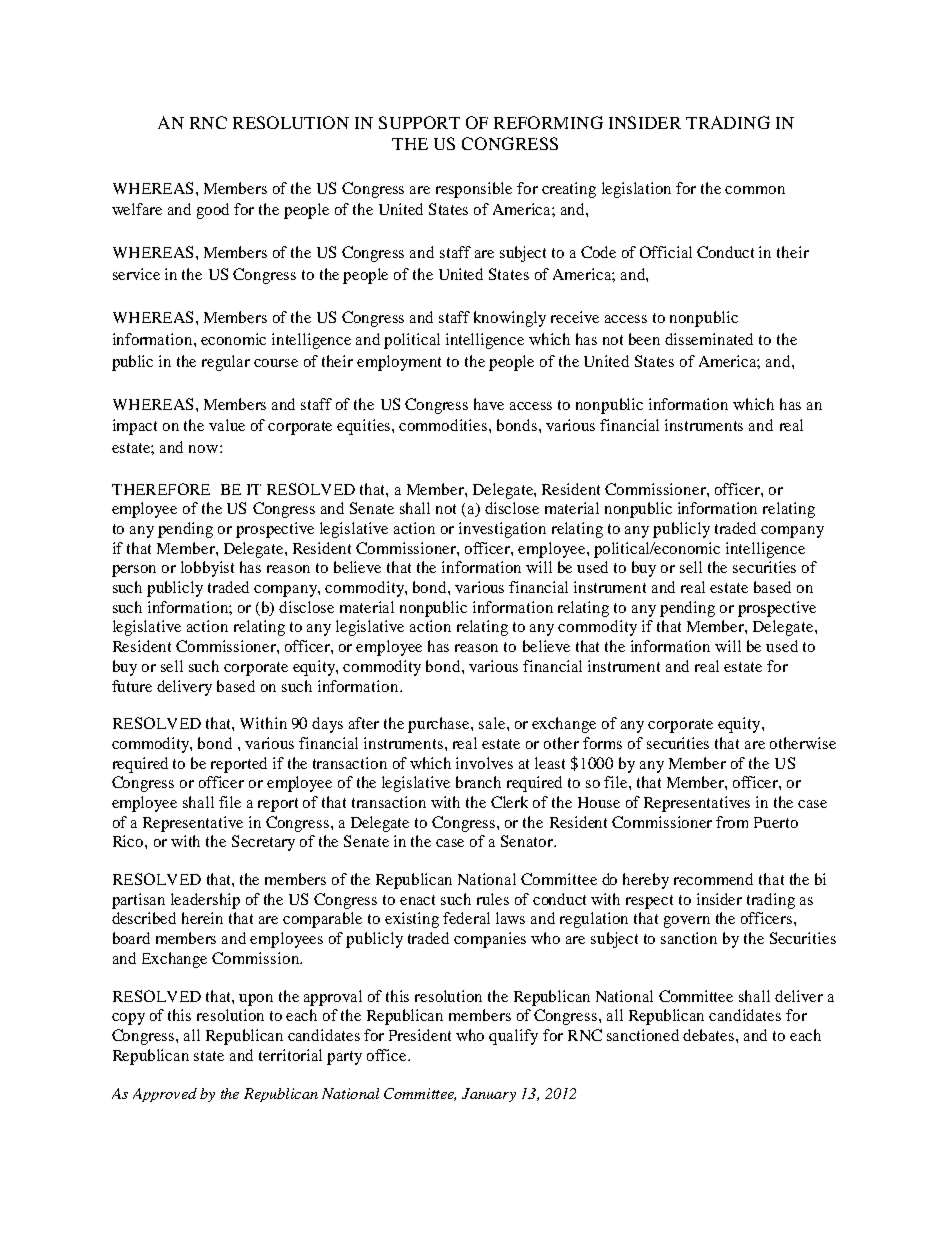 The height and width of the screenshot is (1233, 952). I want to click on good, so click(213, 211).
